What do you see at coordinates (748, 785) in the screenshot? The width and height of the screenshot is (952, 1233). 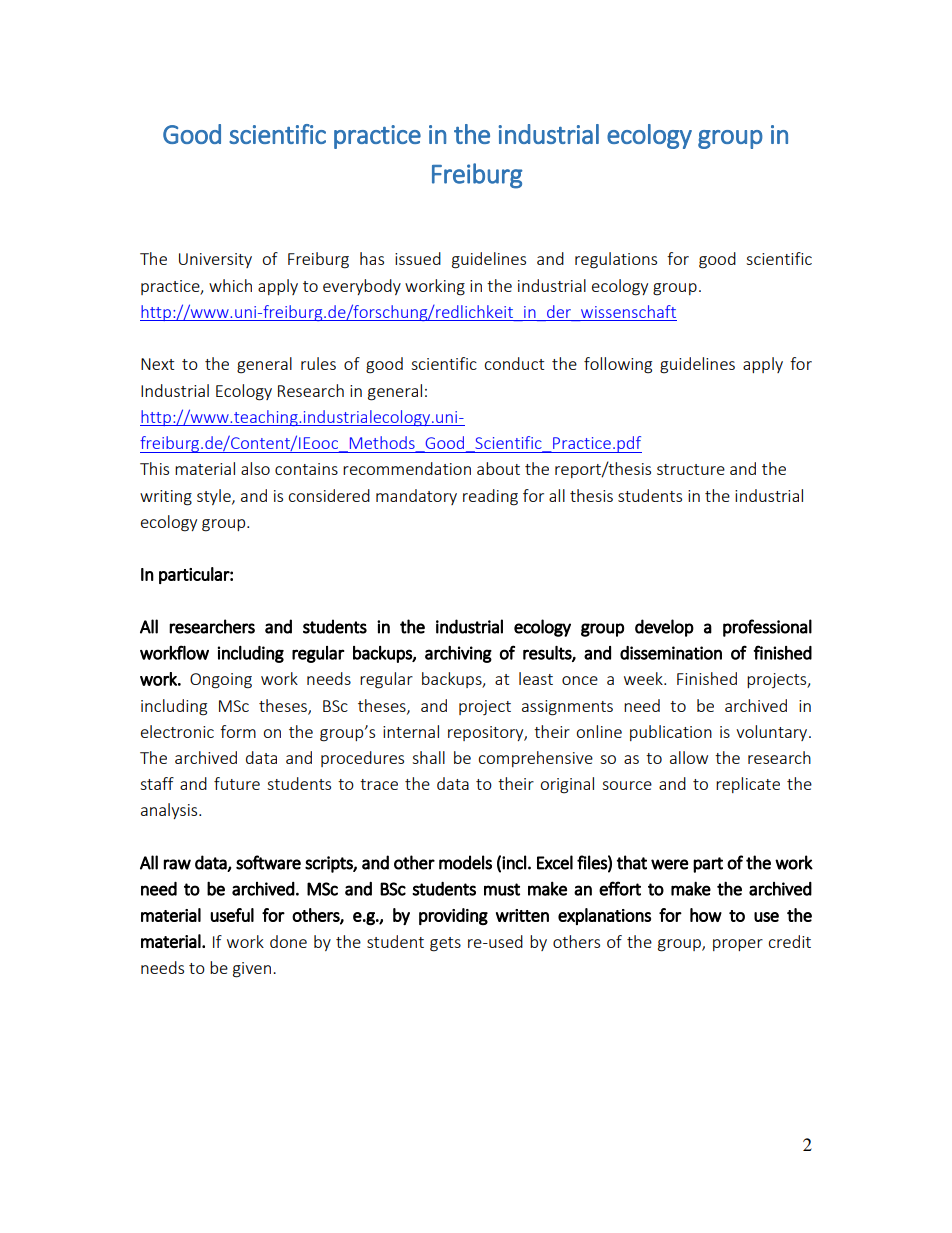 I see `replicate` at bounding box center [748, 785].
